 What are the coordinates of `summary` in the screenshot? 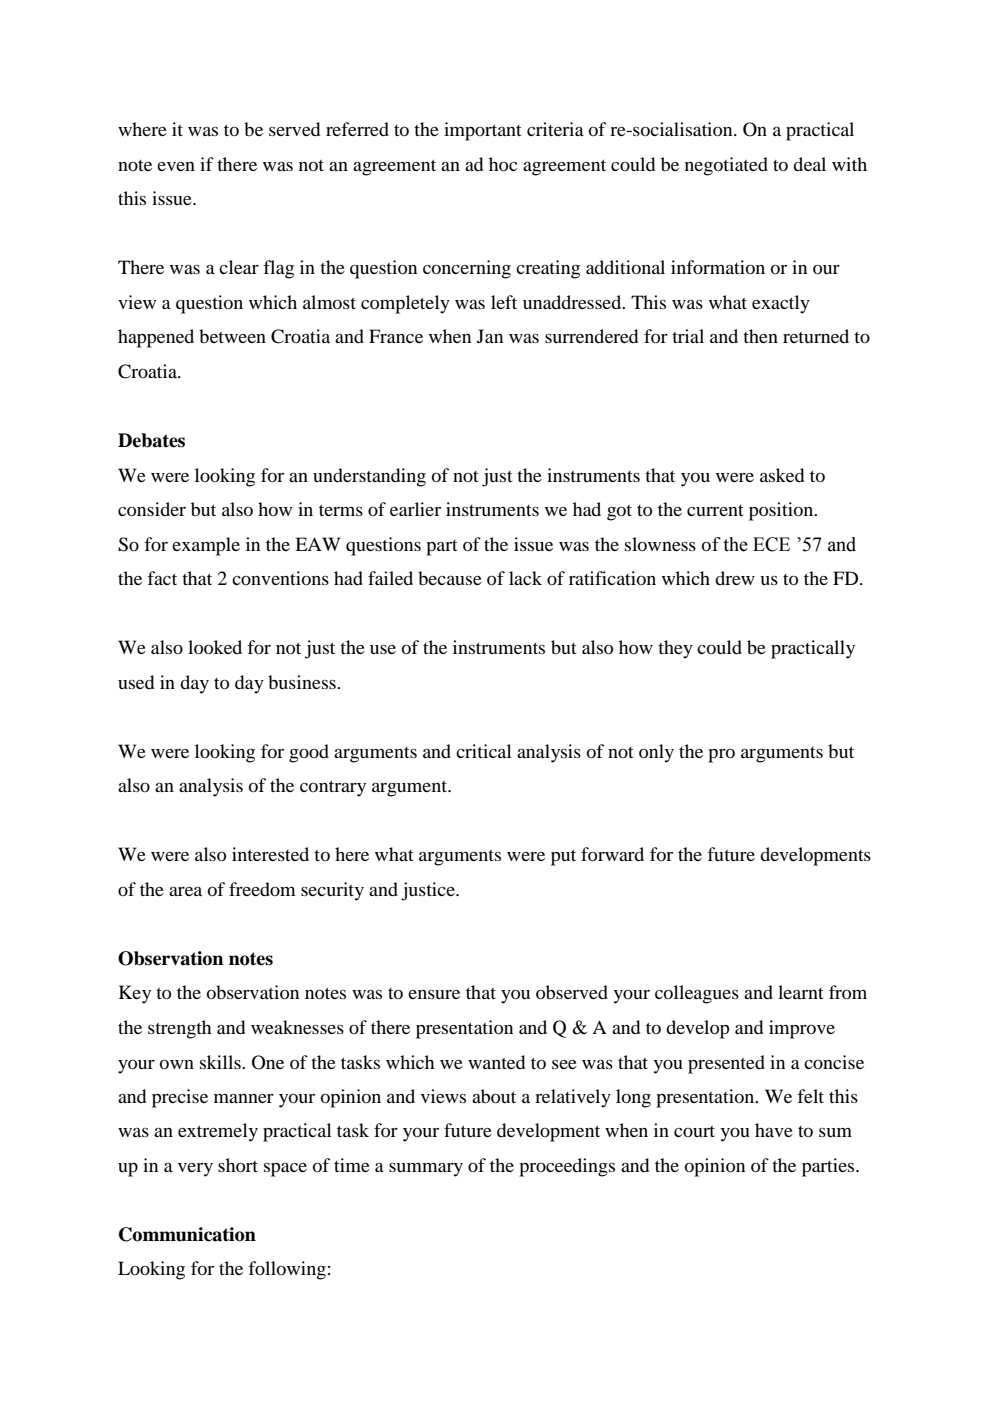 It's located at (426, 1170).
